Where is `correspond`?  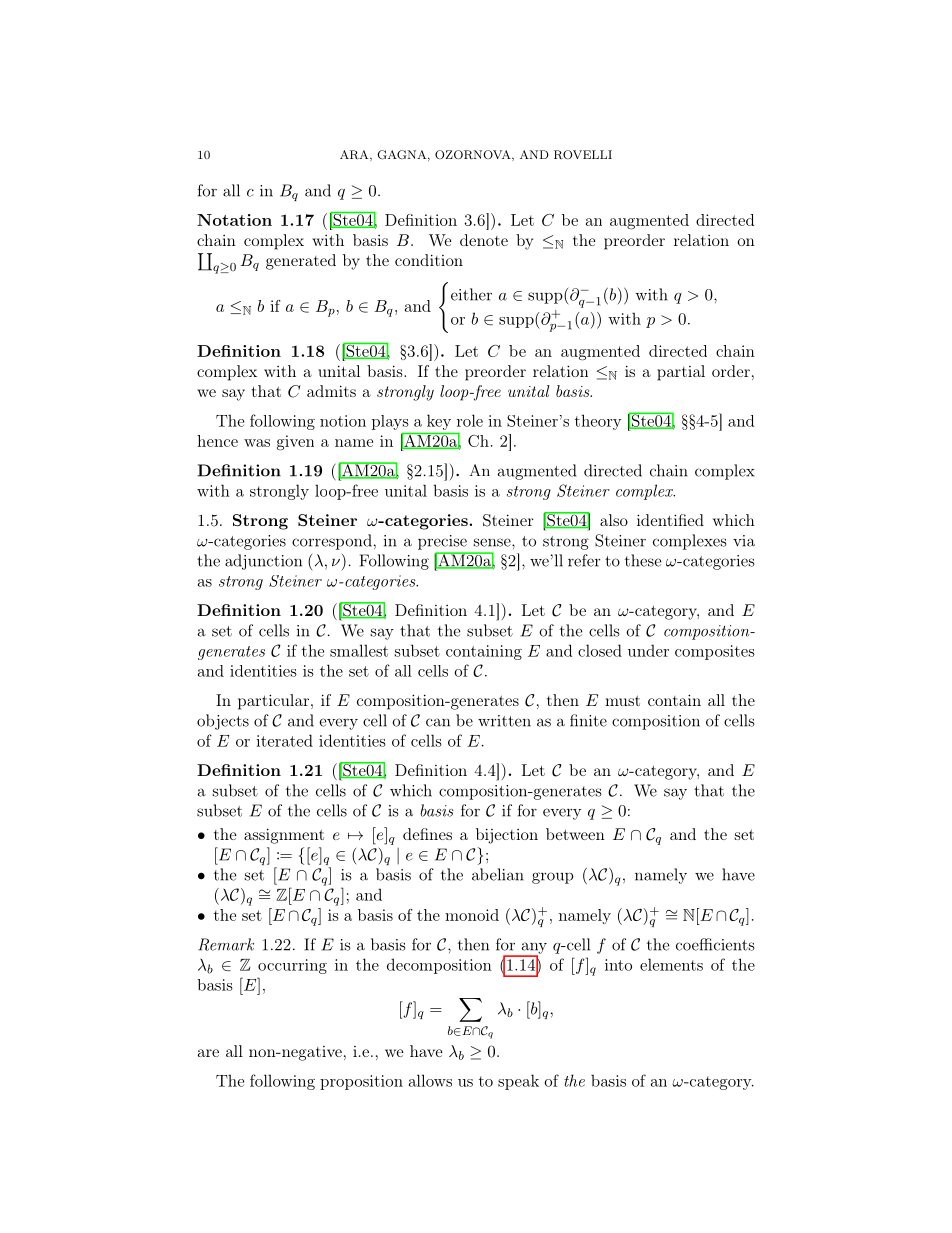
correspond is located at coordinates (332, 542).
